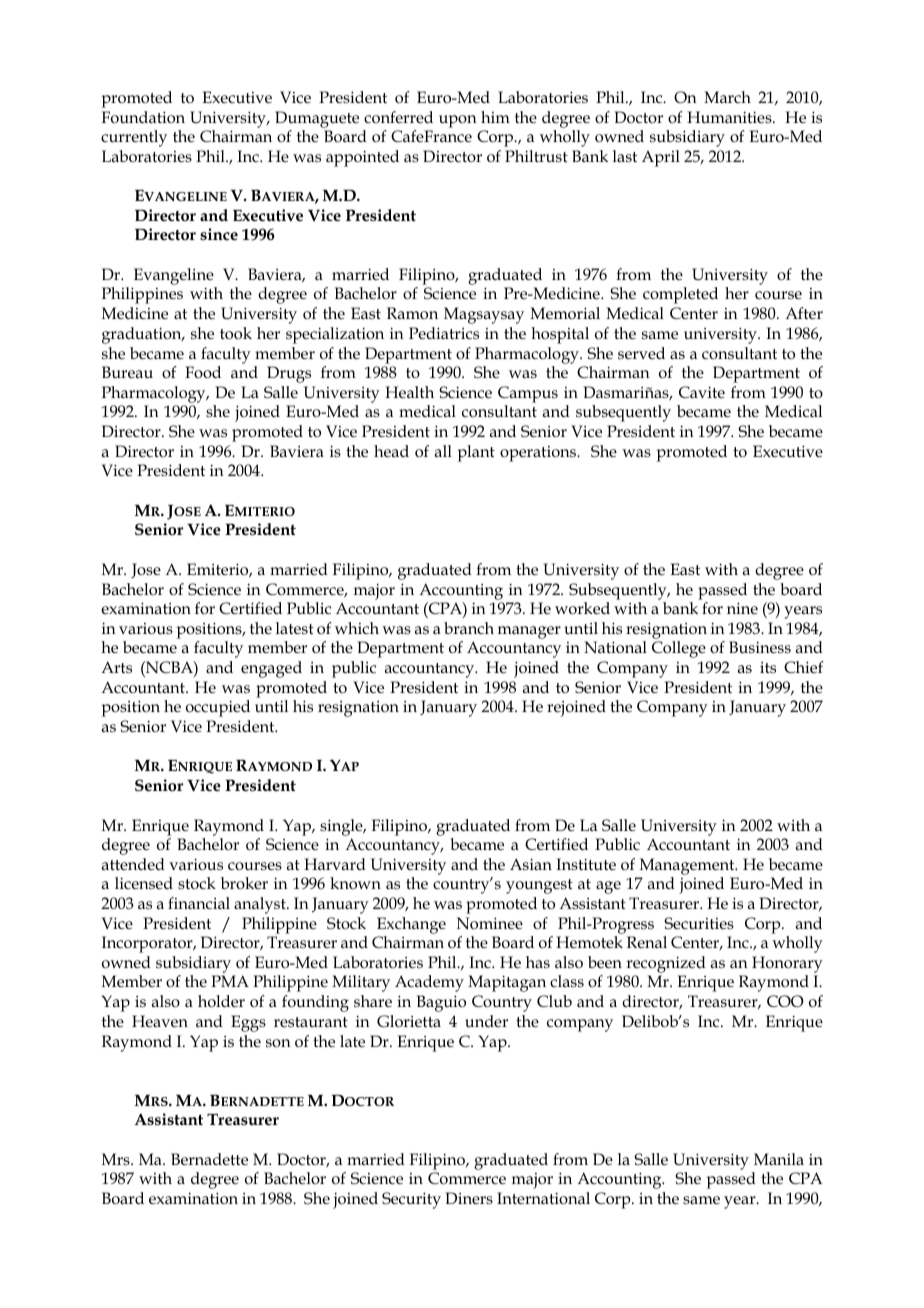 Image resolution: width=924 pixels, height=1308 pixels. I want to click on Manila, so click(779, 1159).
